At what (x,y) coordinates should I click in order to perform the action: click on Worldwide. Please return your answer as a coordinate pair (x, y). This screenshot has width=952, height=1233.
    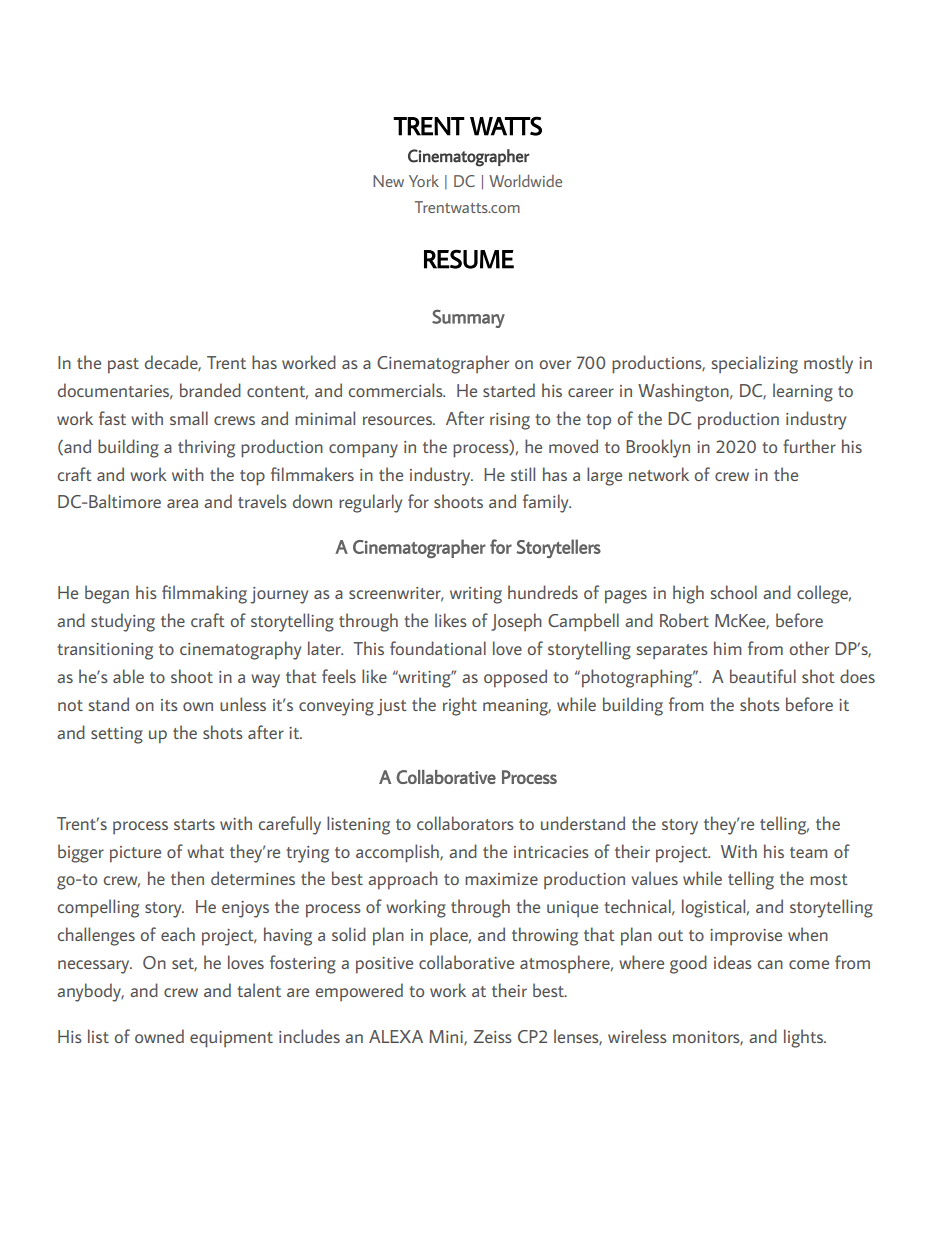
    Looking at the image, I should click on (525, 181).
